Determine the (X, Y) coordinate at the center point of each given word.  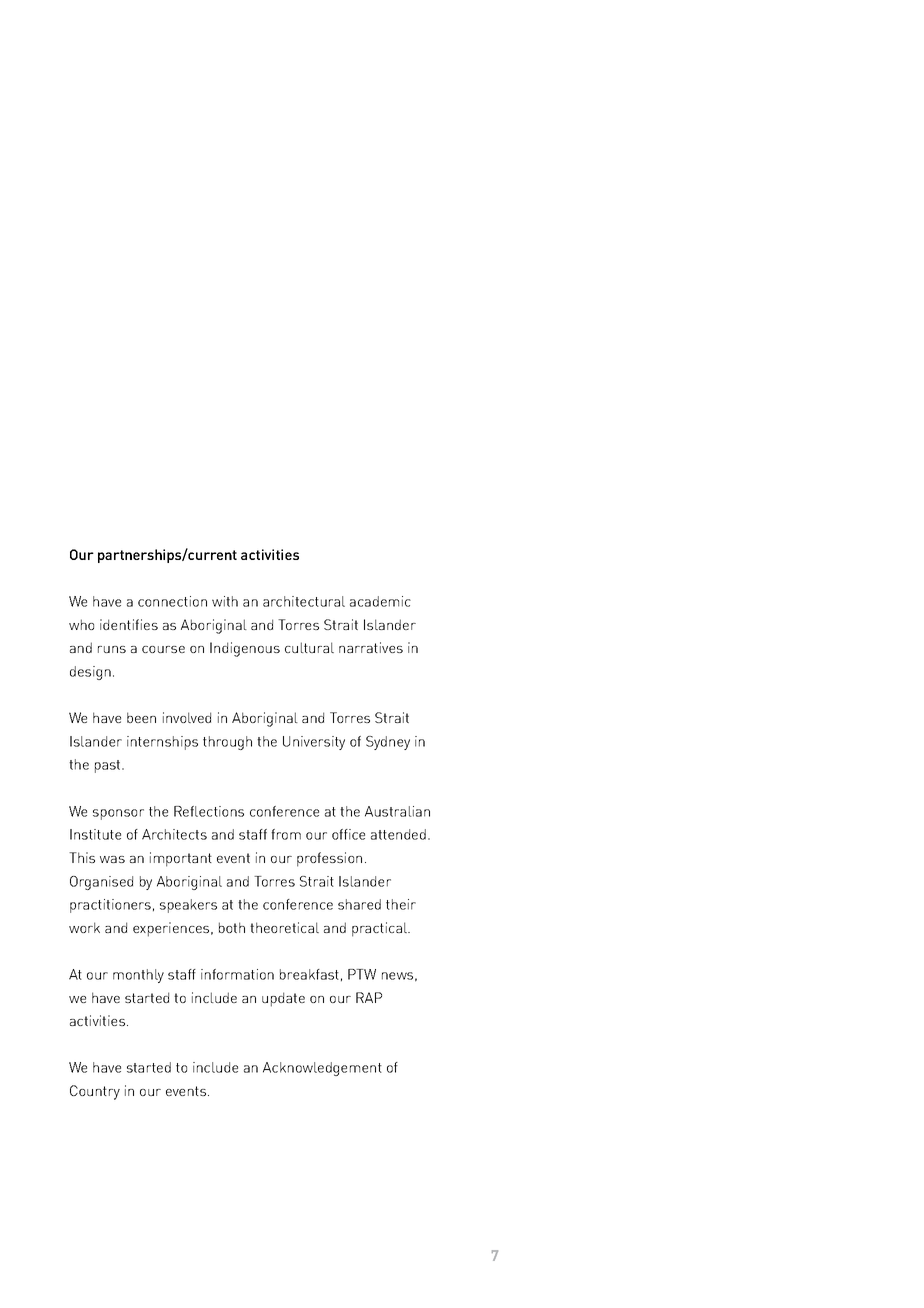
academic (380, 601)
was (112, 859)
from (286, 834)
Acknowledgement (322, 1069)
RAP (369, 997)
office (348, 834)
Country (95, 1092)
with (225, 601)
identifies (129, 624)
